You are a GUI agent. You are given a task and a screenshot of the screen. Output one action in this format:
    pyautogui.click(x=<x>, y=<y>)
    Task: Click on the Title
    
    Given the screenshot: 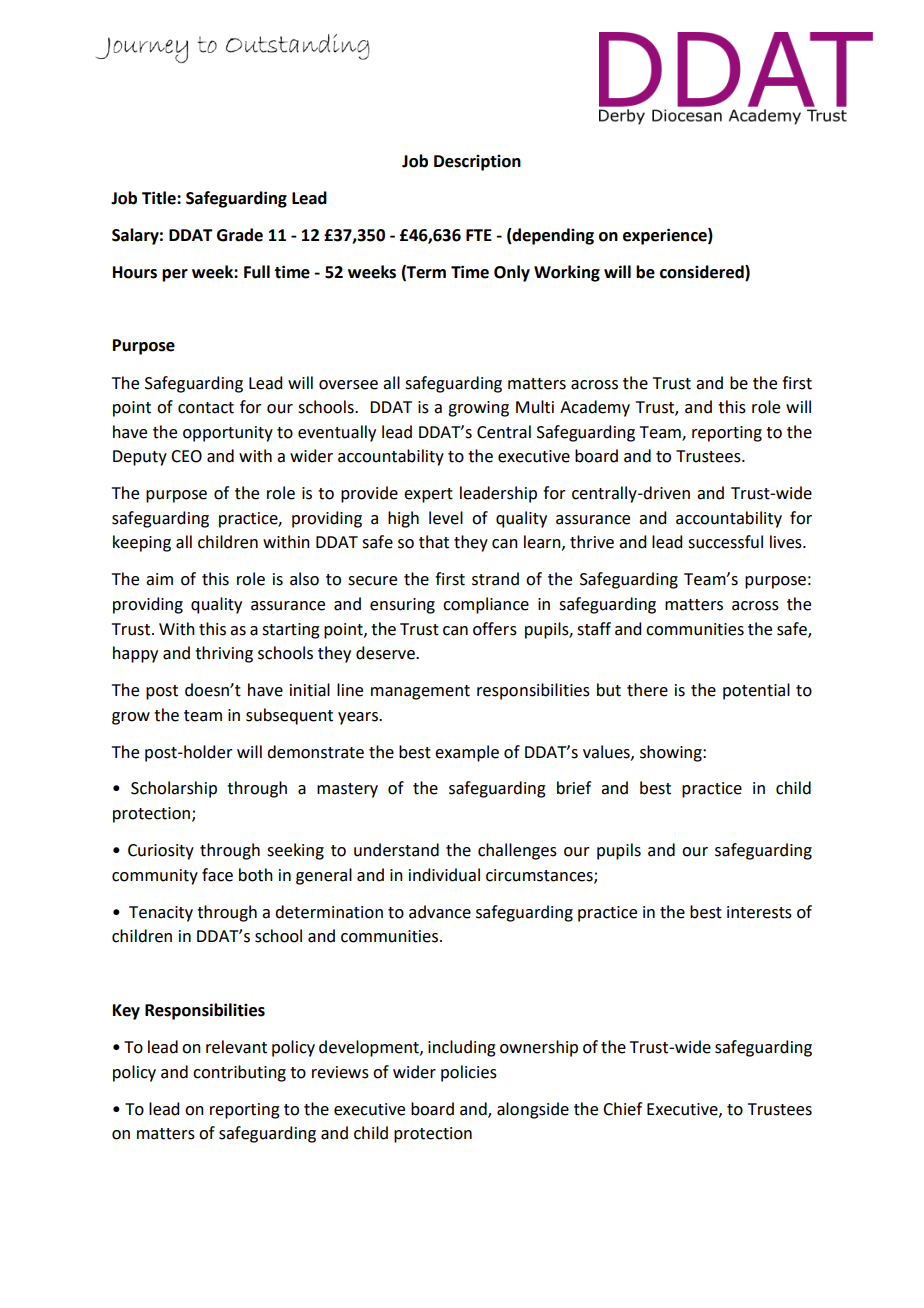 What is the action you would take?
    pyautogui.click(x=160, y=198)
